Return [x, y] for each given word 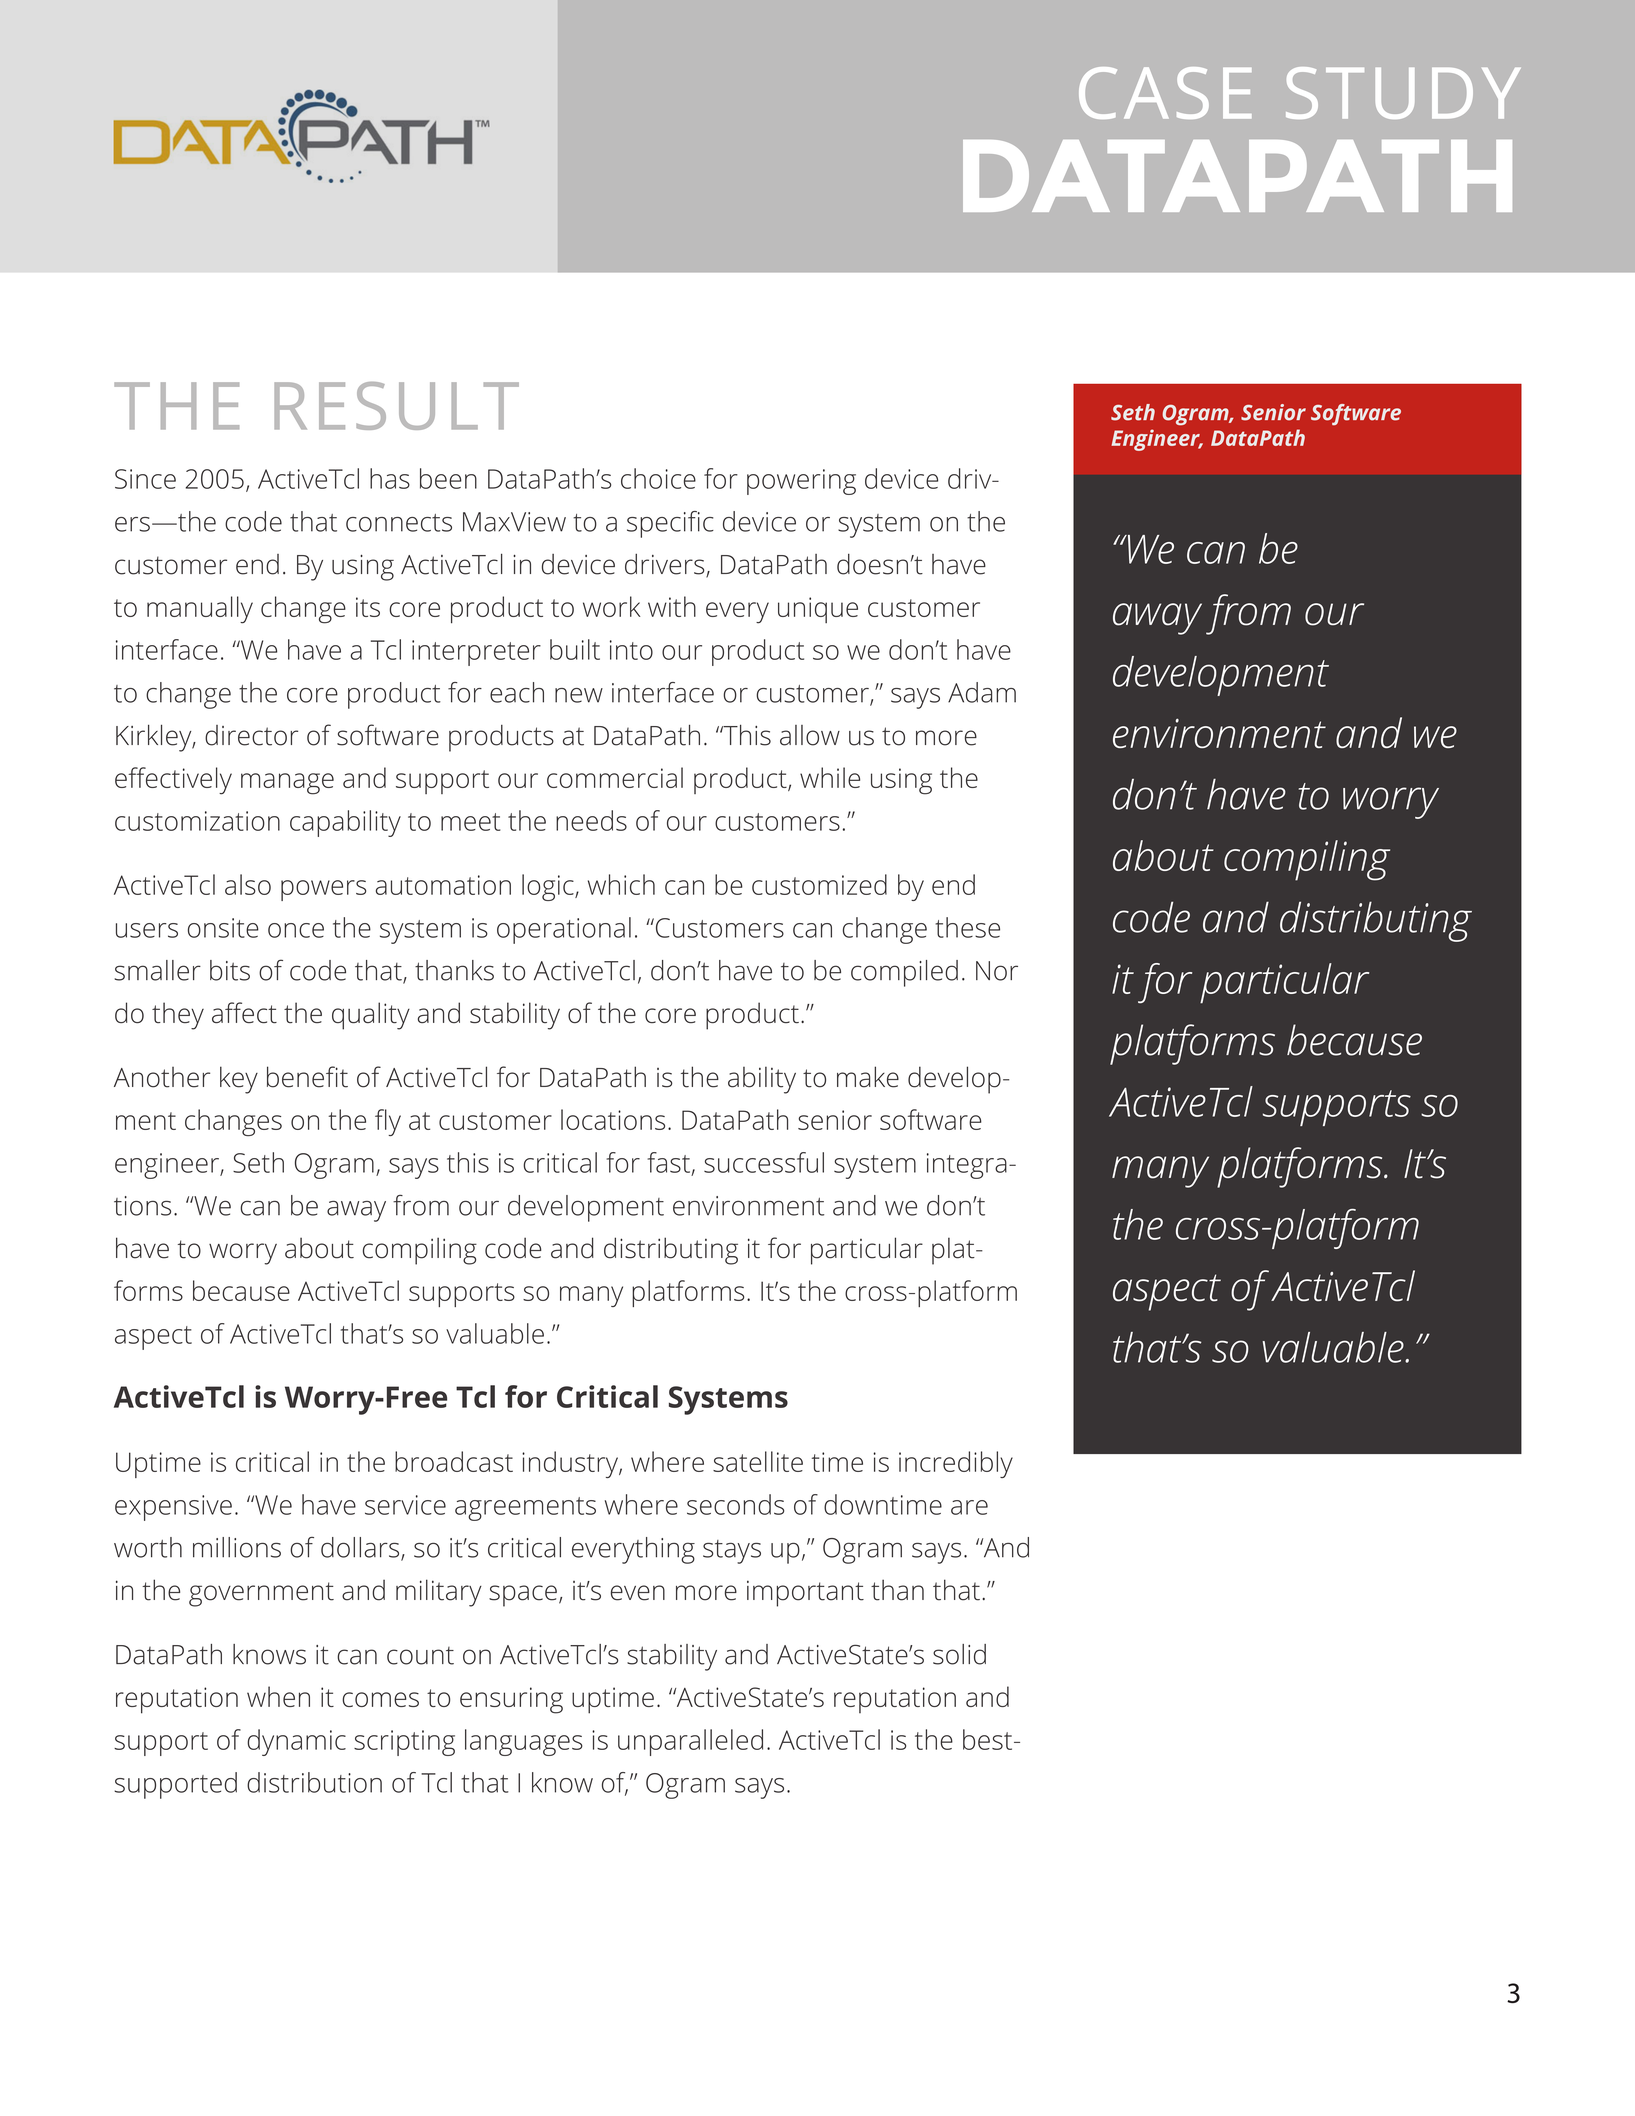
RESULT [396, 406]
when [278, 1696]
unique [818, 610]
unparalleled [690, 1742]
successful [764, 1162]
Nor [997, 971]
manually [200, 610]
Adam [982, 692]
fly [388, 1122]
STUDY [1403, 93]
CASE [1165, 93]
